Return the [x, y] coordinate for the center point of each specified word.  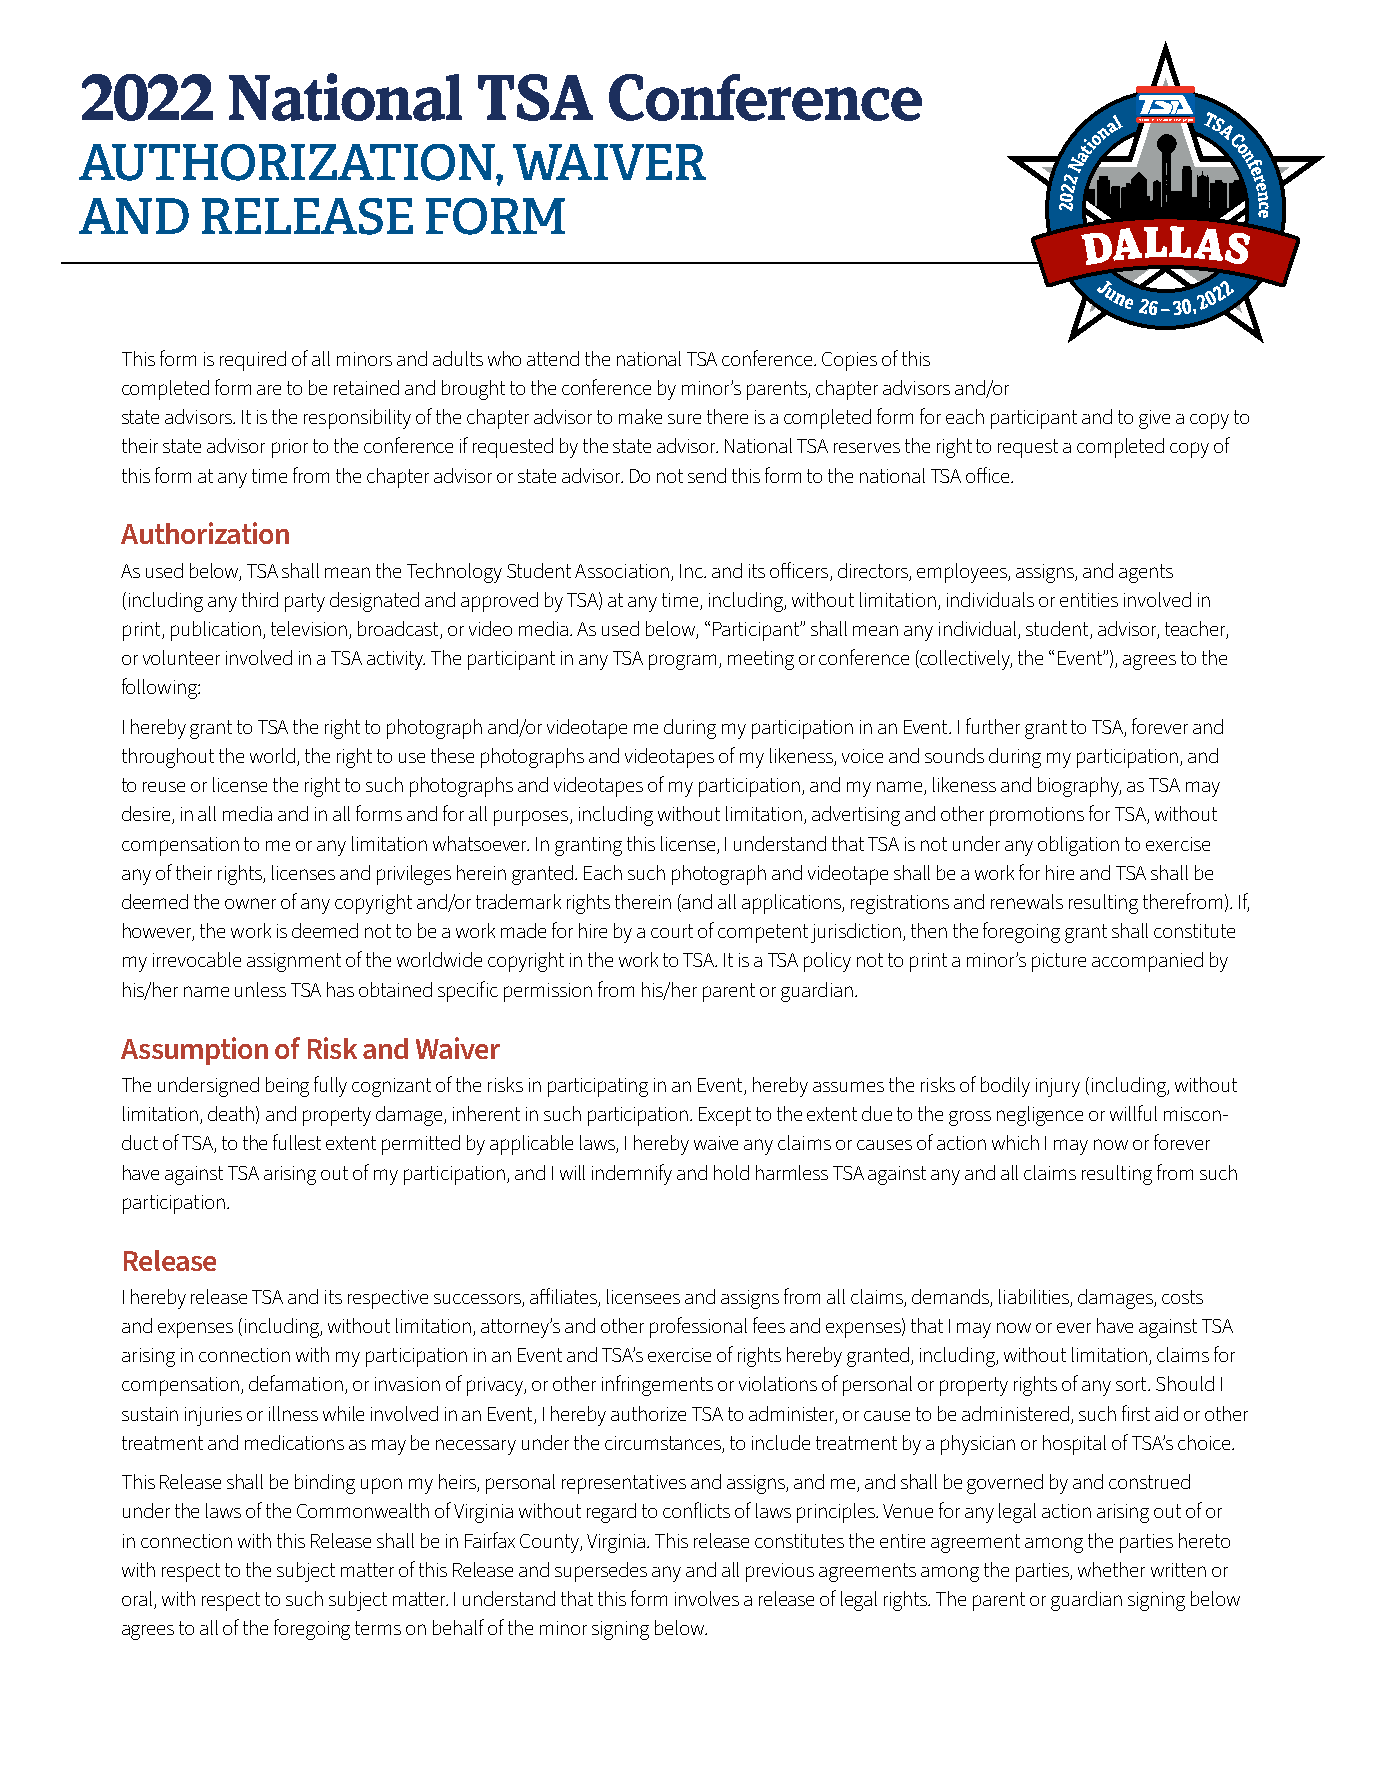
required [253, 361]
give [1154, 419]
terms [378, 1628]
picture [1059, 962]
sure [684, 419]
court [672, 931]
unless [260, 989]
